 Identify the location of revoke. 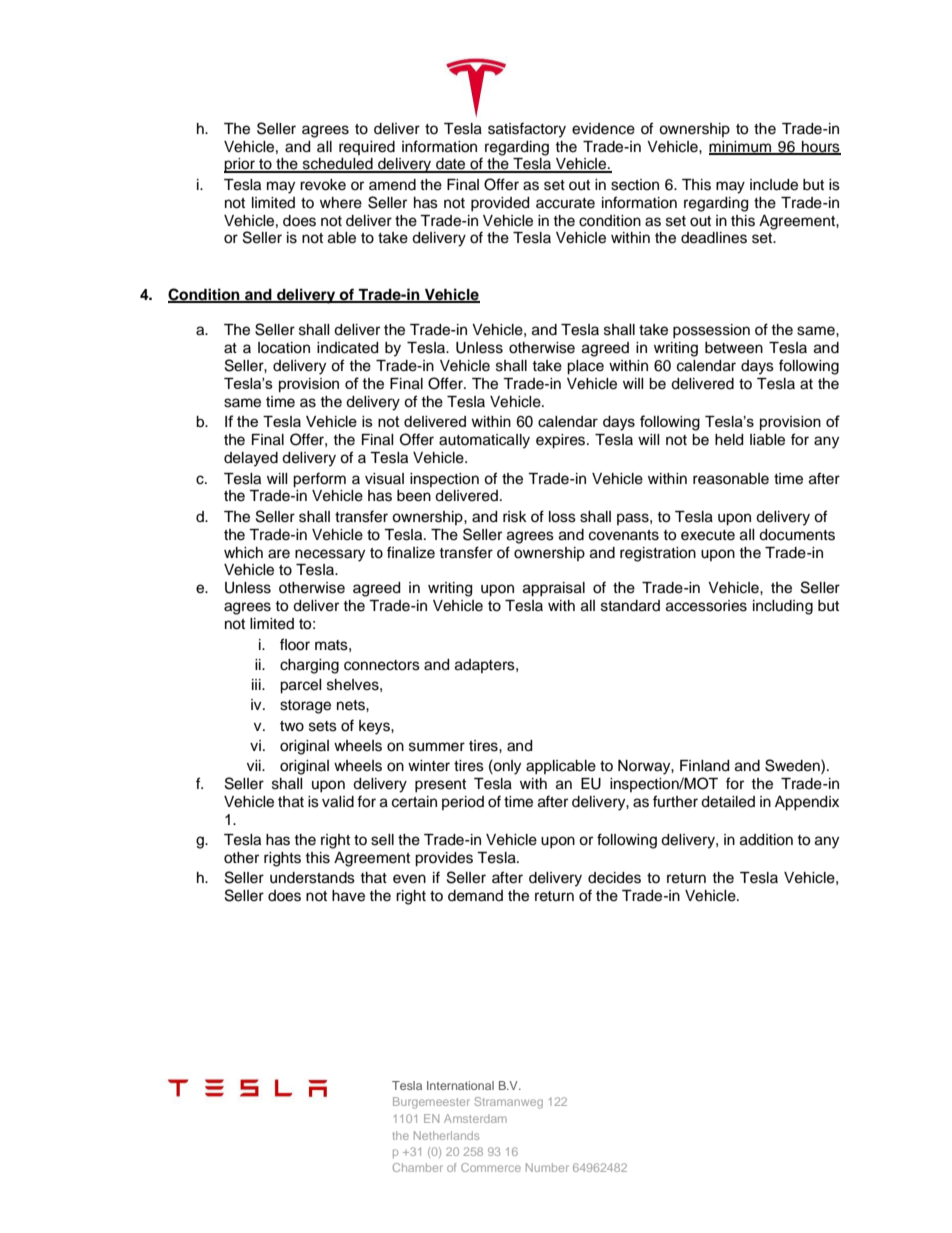
(323, 185).
